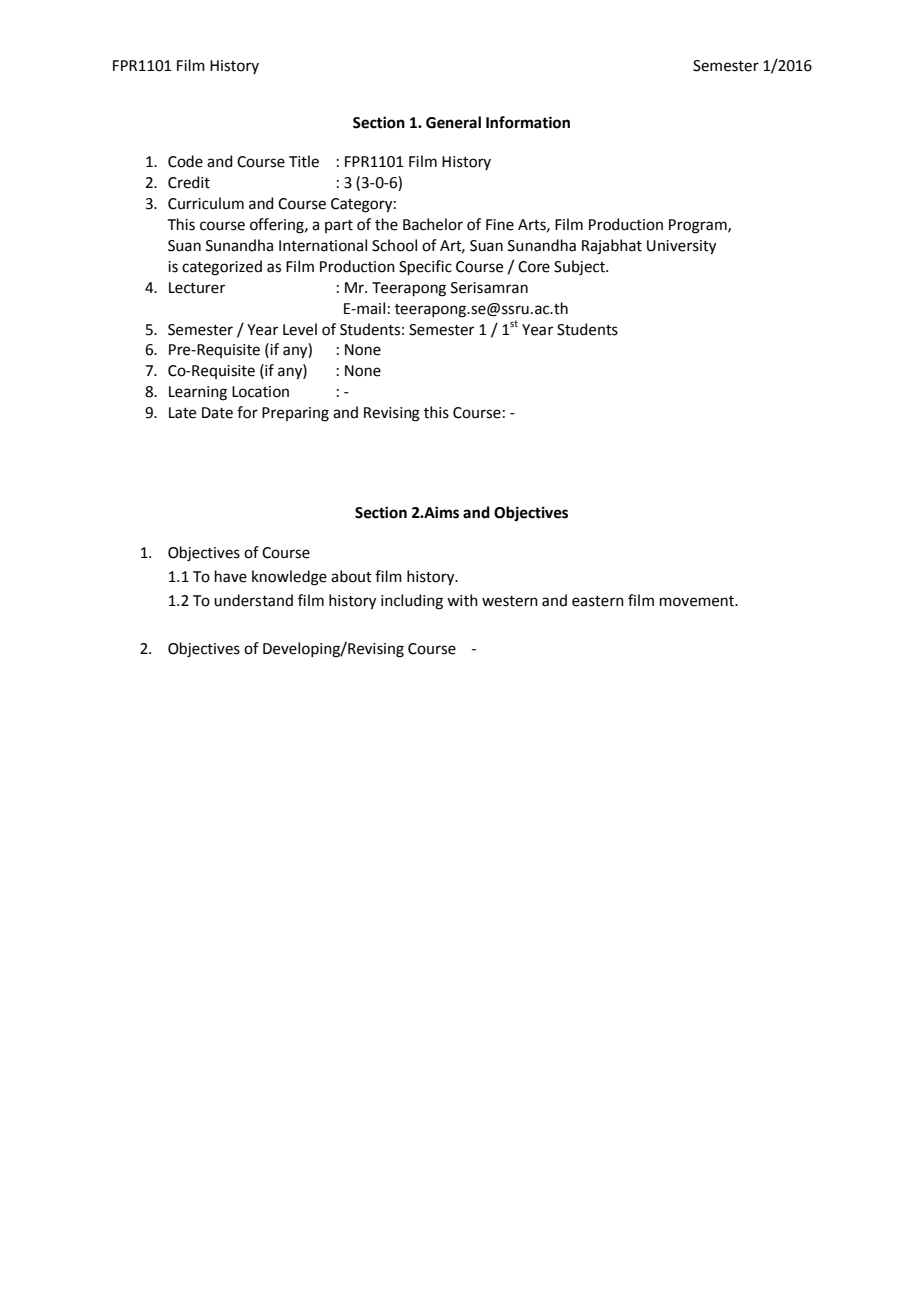 The image size is (924, 1308). Describe the element at coordinates (528, 122) in the screenshot. I see `Information` at that location.
